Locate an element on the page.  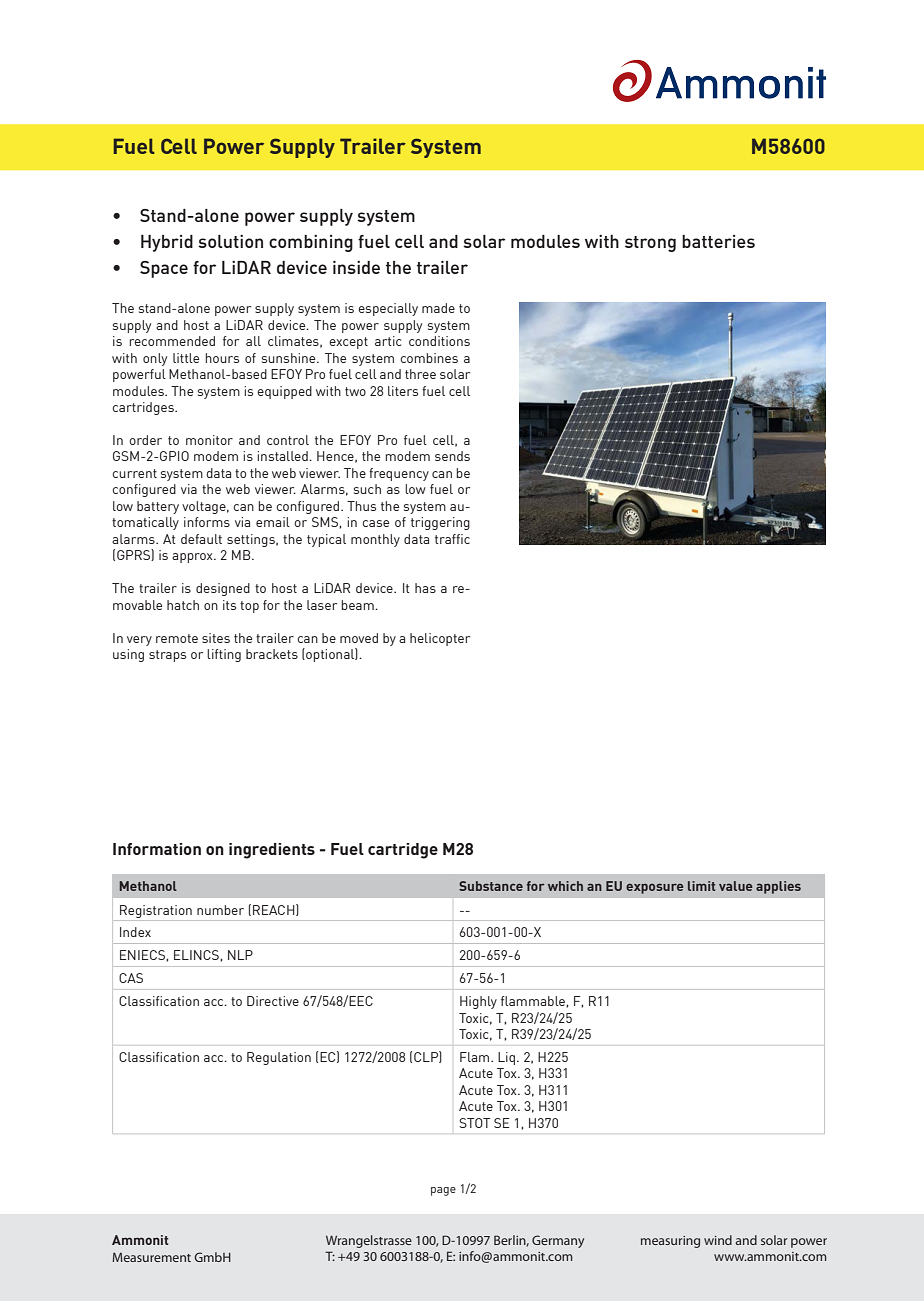
Measurement is located at coordinates (151, 1257).
